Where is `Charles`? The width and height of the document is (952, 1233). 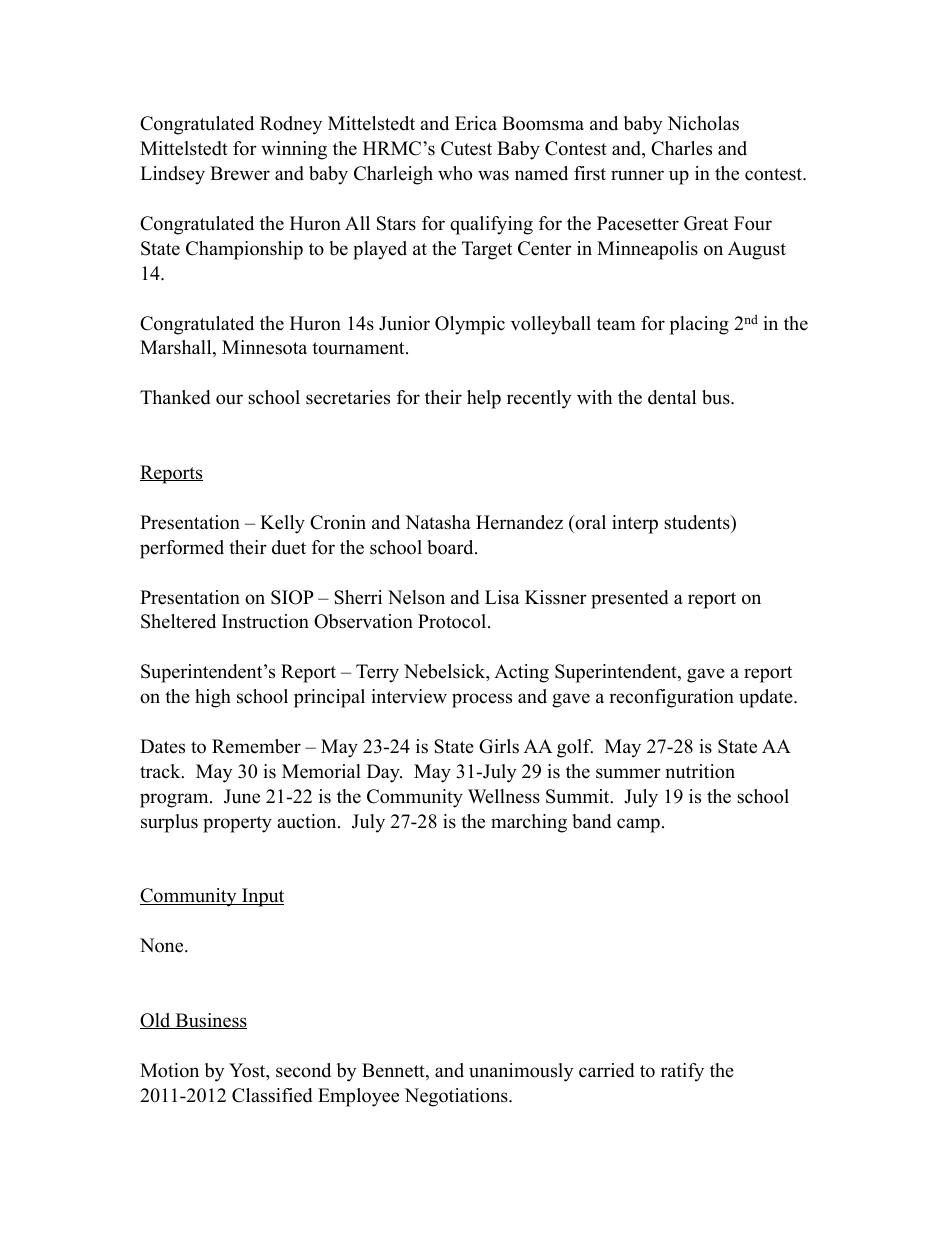
Charles is located at coordinates (681, 148).
